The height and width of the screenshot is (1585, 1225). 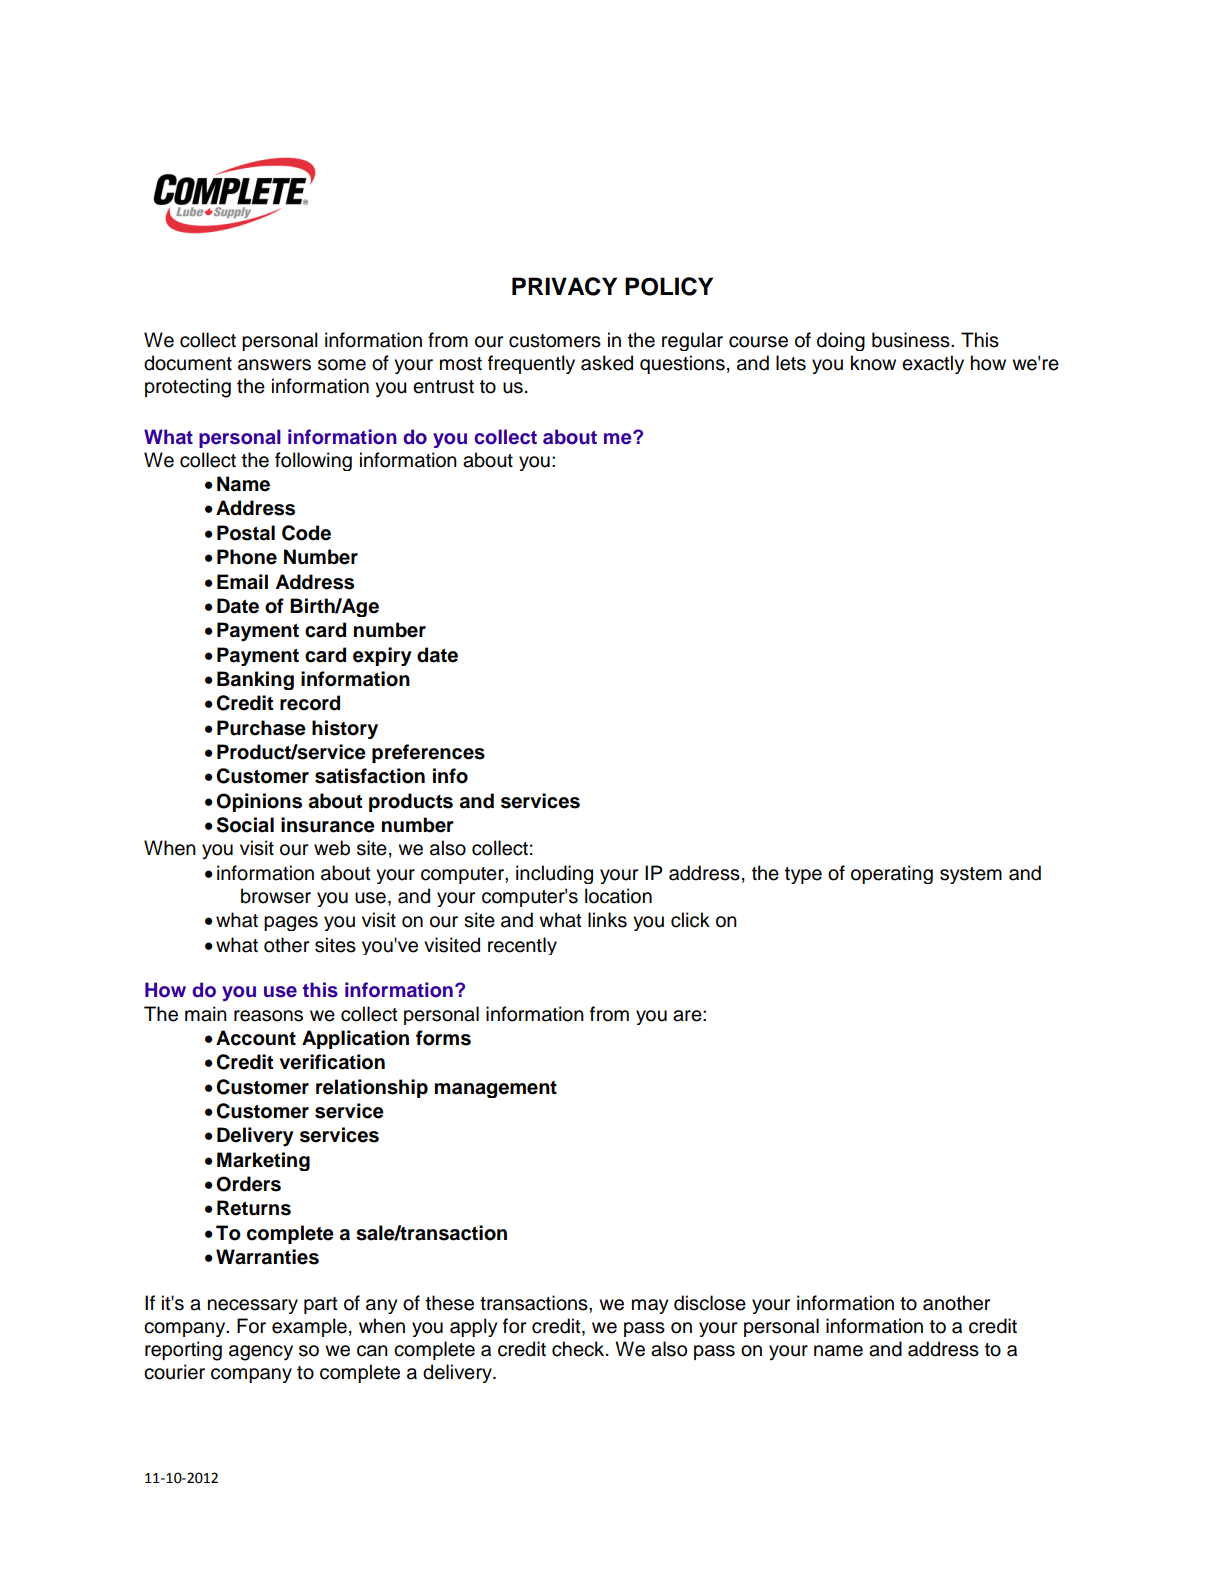 What do you see at coordinates (263, 1161) in the screenshot?
I see `Marketing` at bounding box center [263, 1161].
